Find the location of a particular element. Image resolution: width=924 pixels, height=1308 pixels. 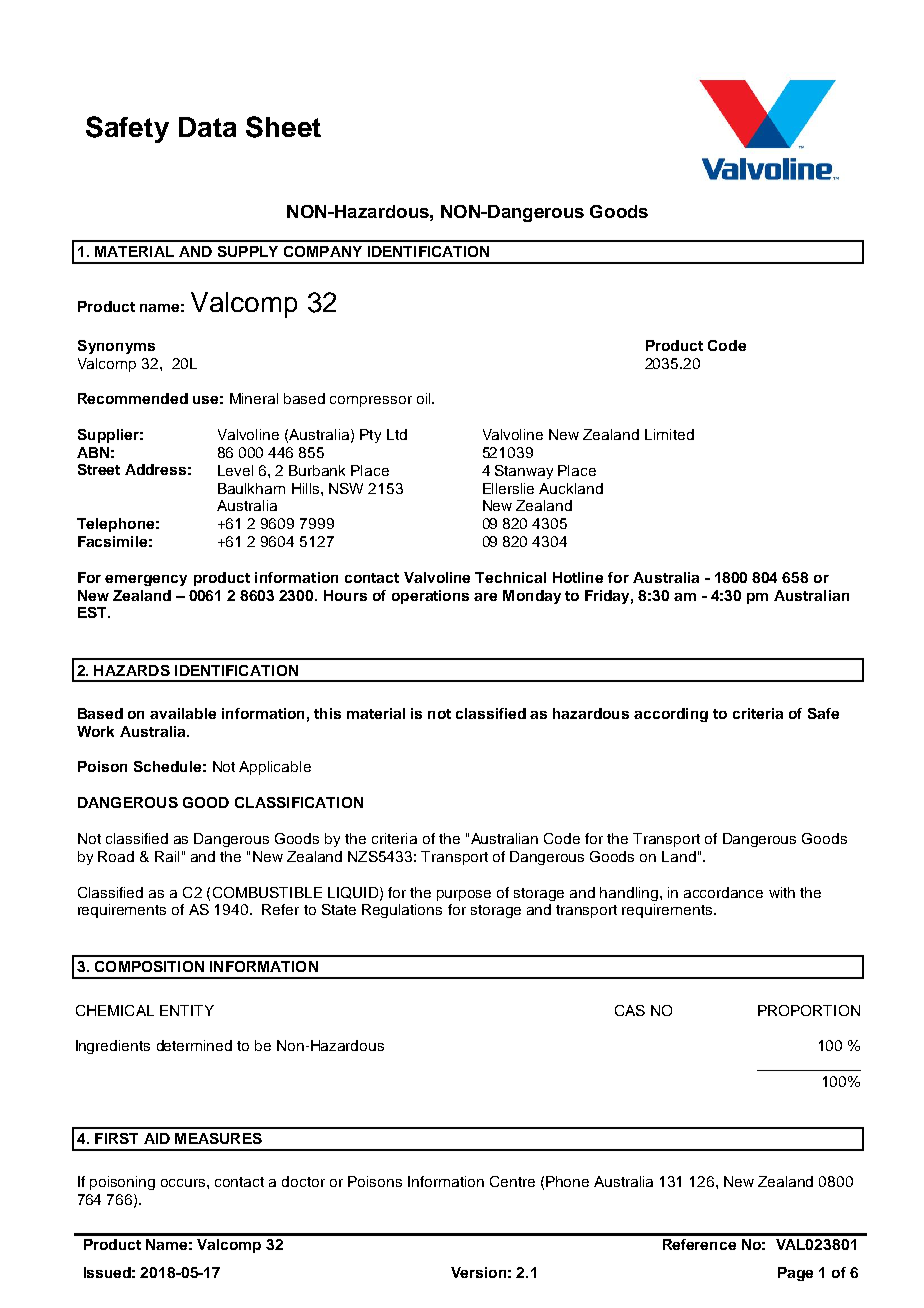

Regulations is located at coordinates (402, 911).
